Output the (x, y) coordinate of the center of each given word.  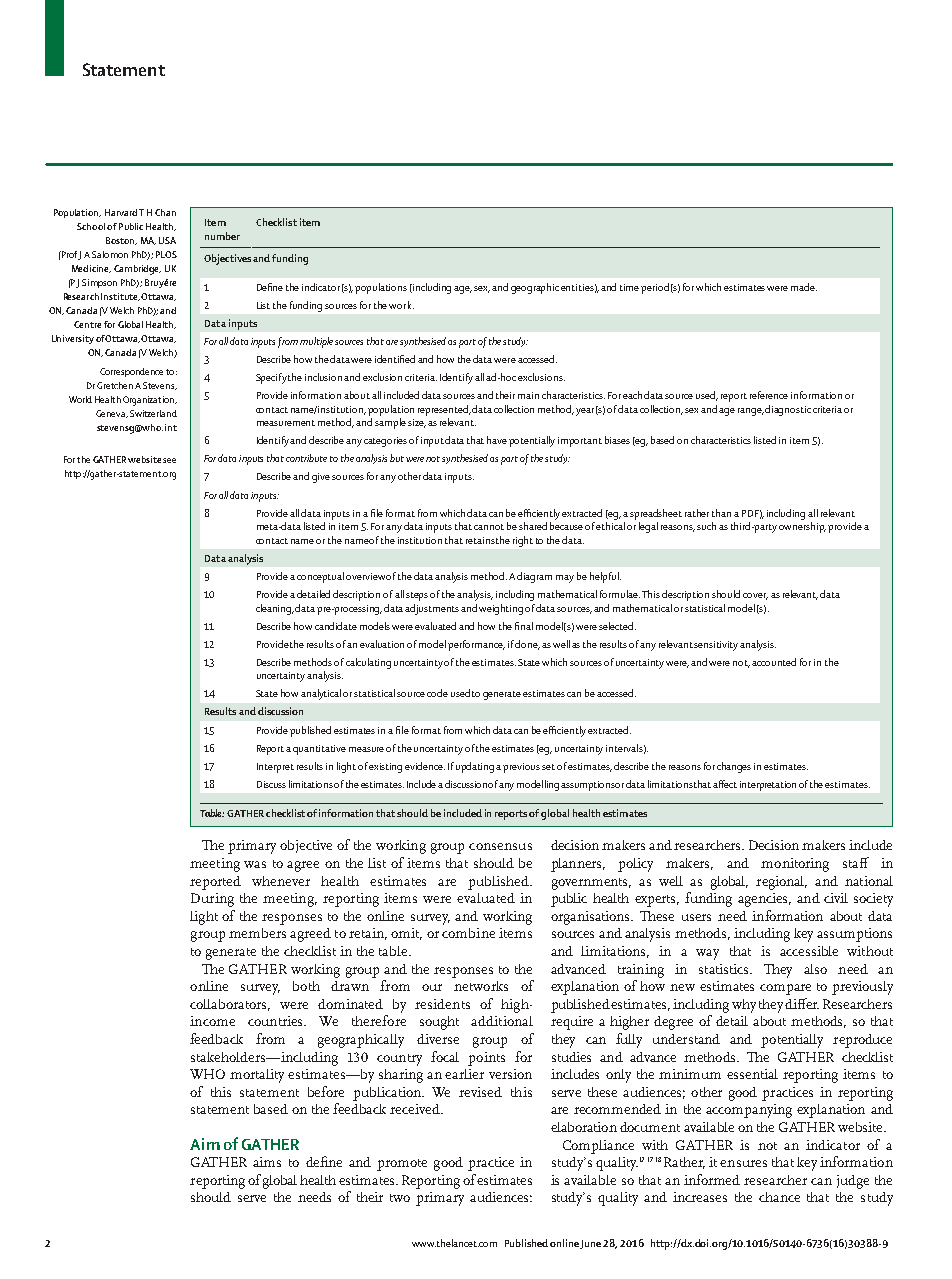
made (804, 287)
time (629, 287)
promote (402, 1165)
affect (725, 784)
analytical (321, 694)
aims (267, 1162)
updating (475, 767)
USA (167, 240)
